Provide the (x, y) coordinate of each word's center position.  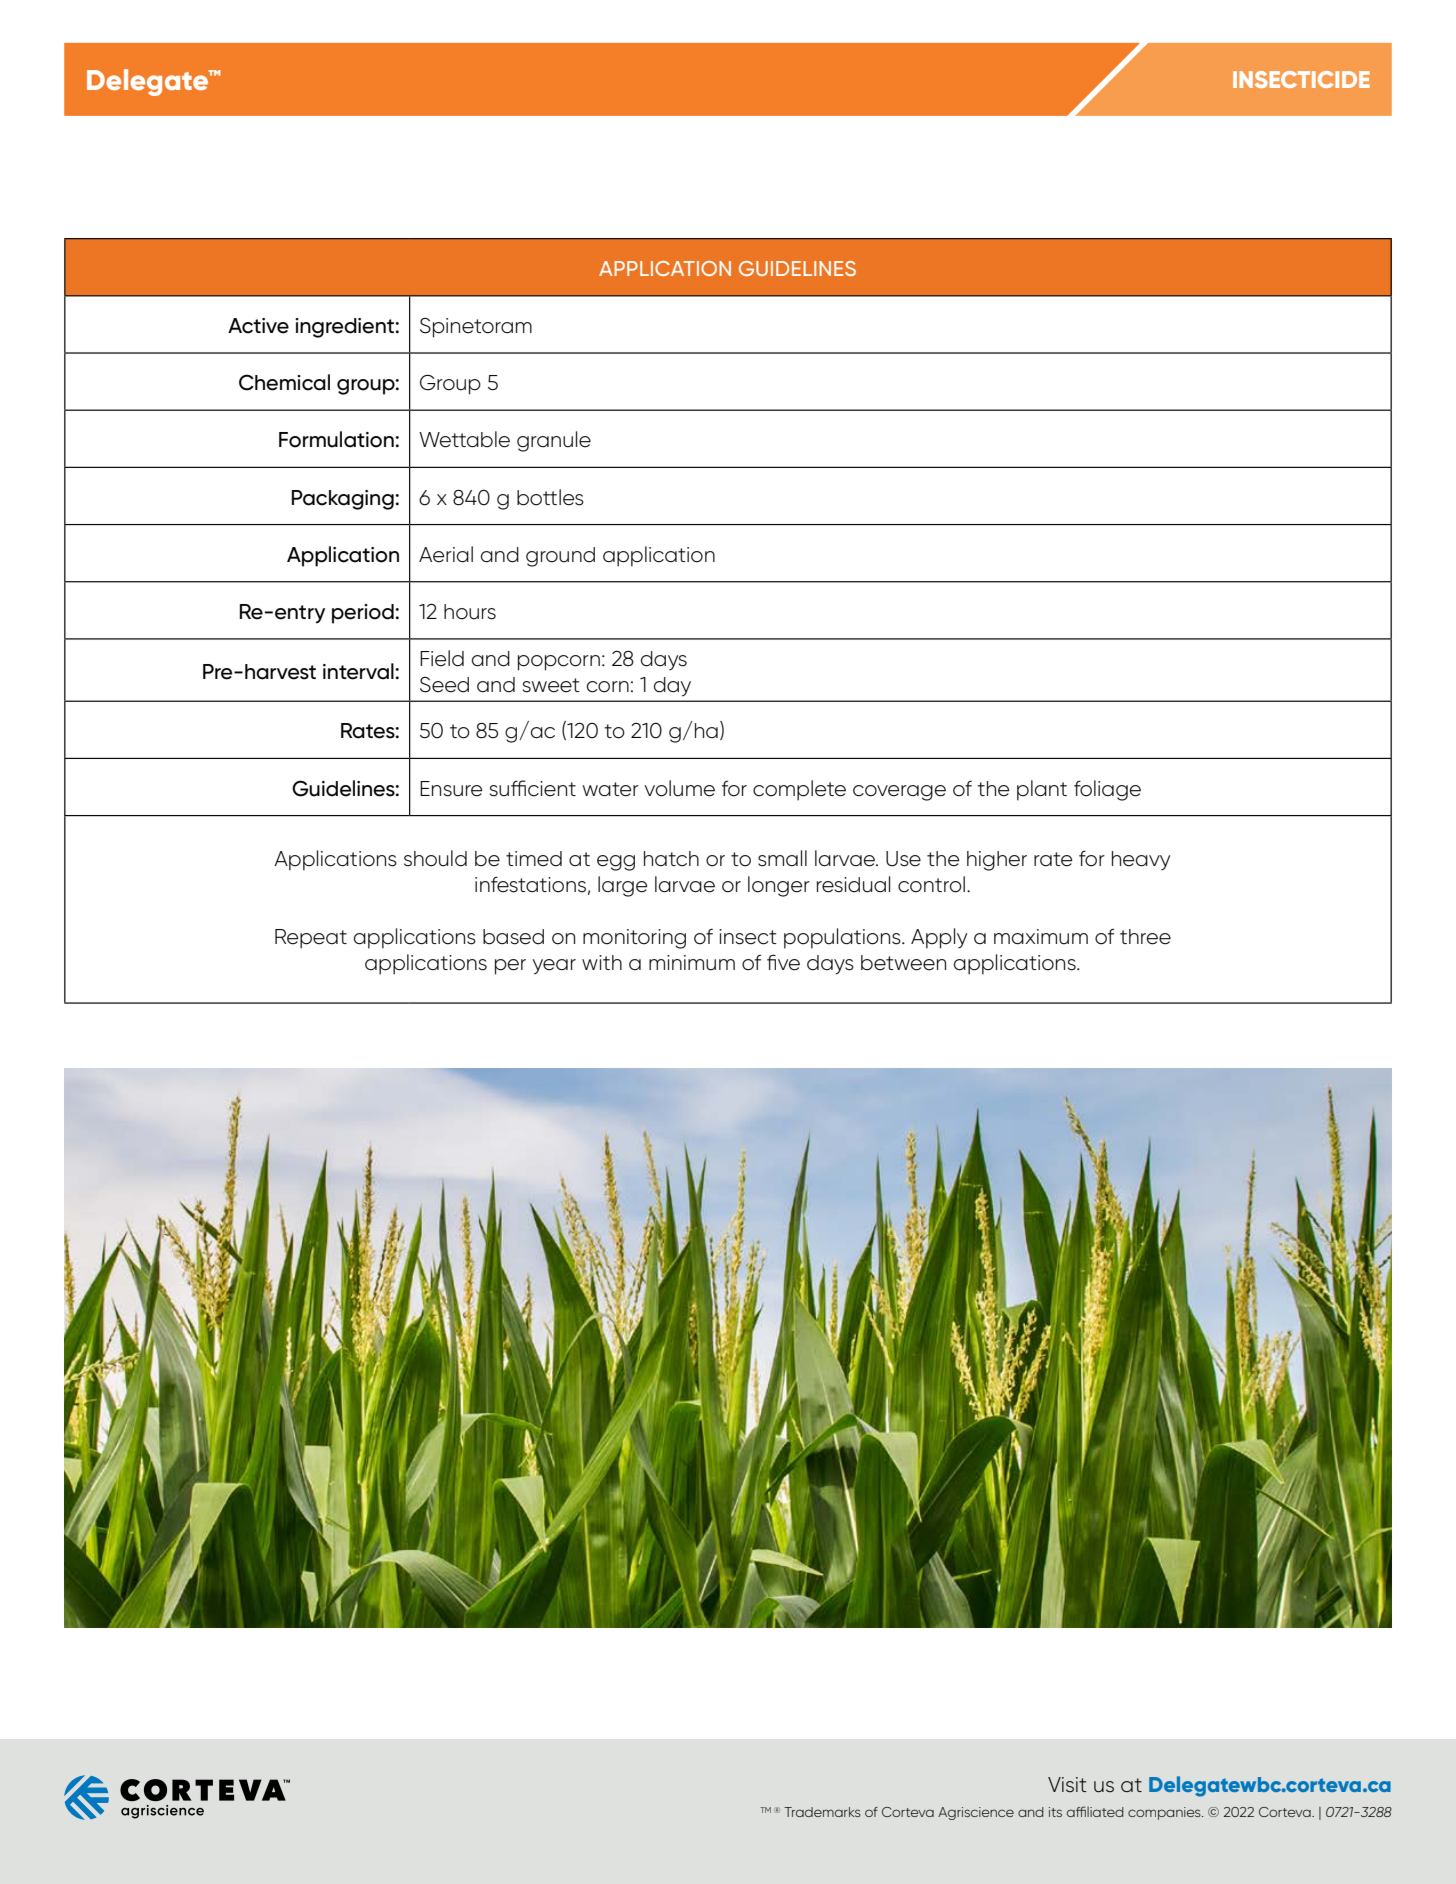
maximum (1041, 937)
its (1055, 1812)
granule (554, 441)
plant (1042, 790)
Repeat (311, 939)
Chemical (284, 382)
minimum (692, 963)
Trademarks (822, 1812)
